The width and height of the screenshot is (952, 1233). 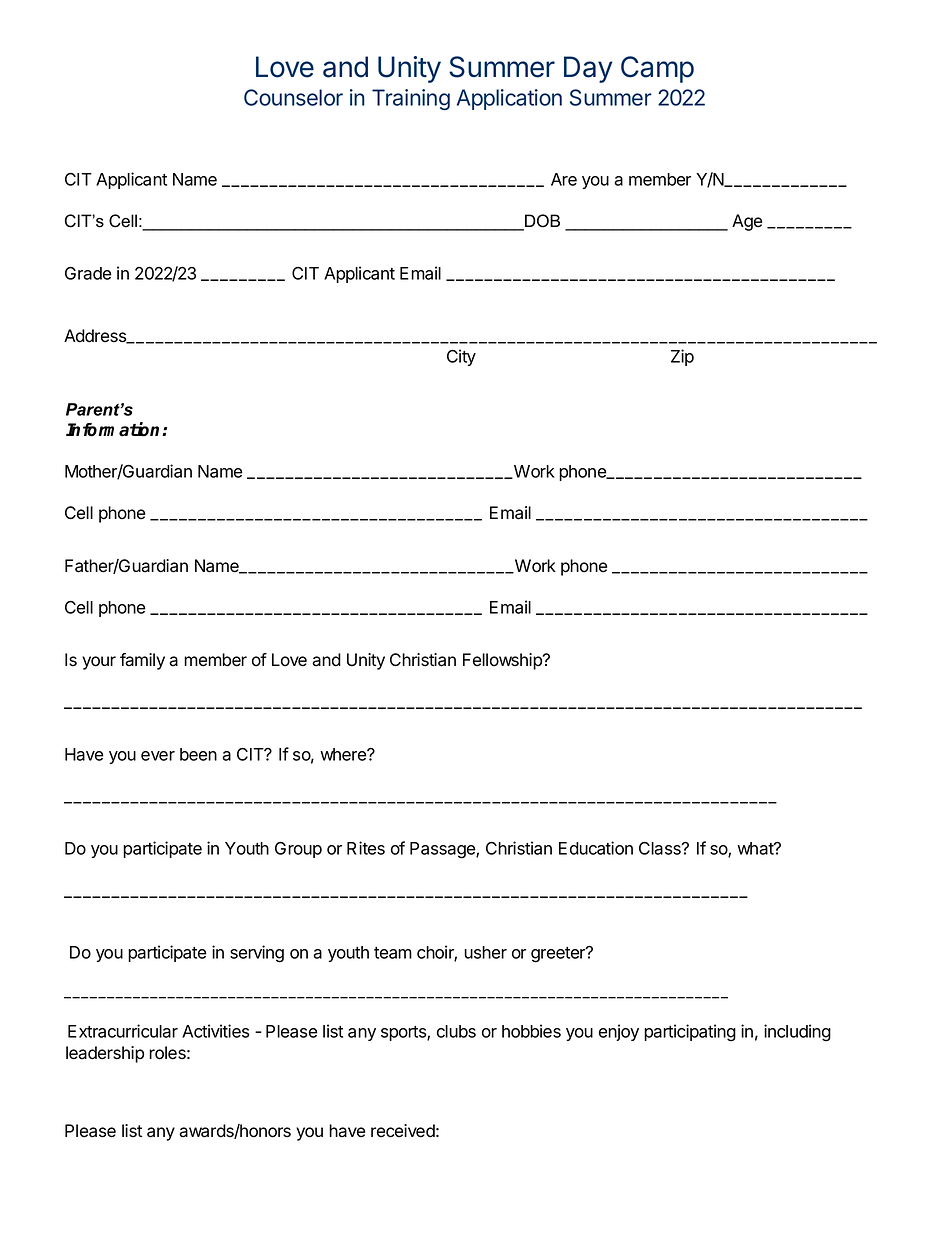 What do you see at coordinates (158, 756) in the screenshot?
I see `ever` at bounding box center [158, 756].
